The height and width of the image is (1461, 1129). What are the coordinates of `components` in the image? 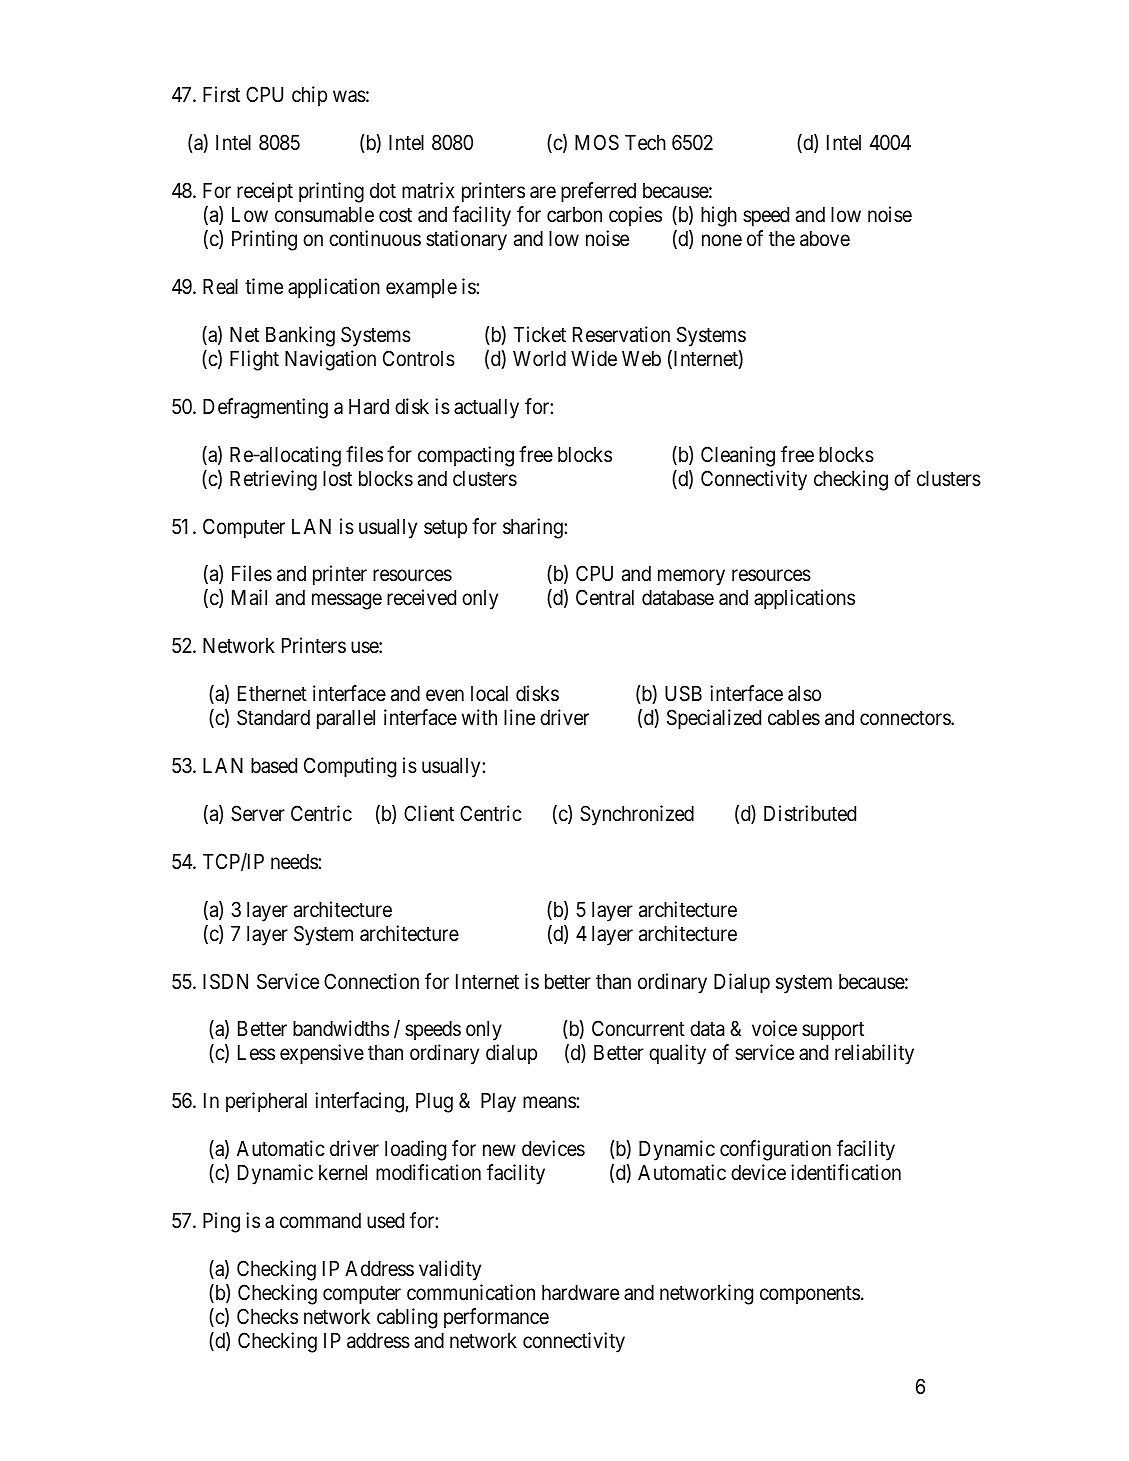 It's located at (810, 1295).
